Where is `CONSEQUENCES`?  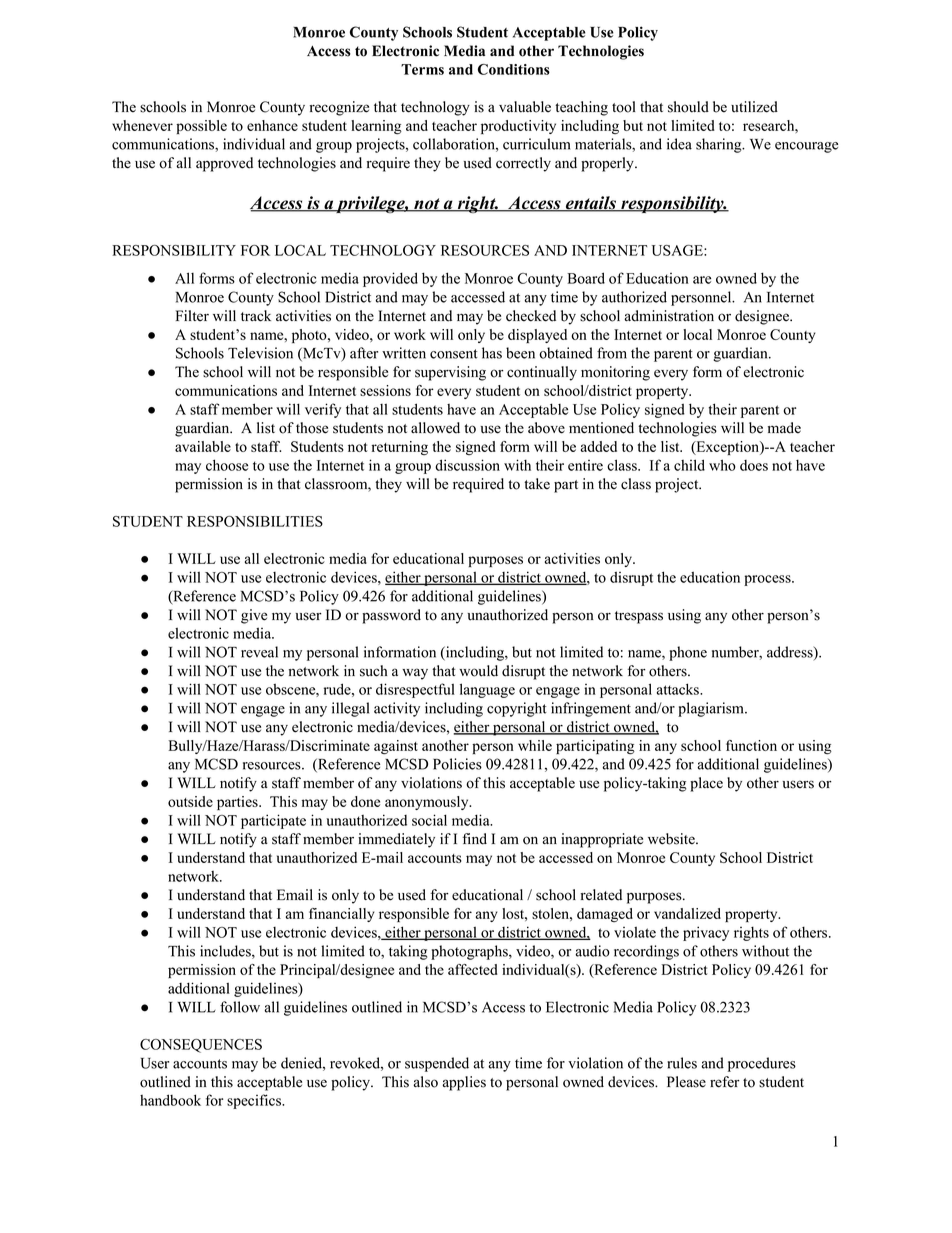
CONSEQUENCES is located at coordinates (201, 1046).
